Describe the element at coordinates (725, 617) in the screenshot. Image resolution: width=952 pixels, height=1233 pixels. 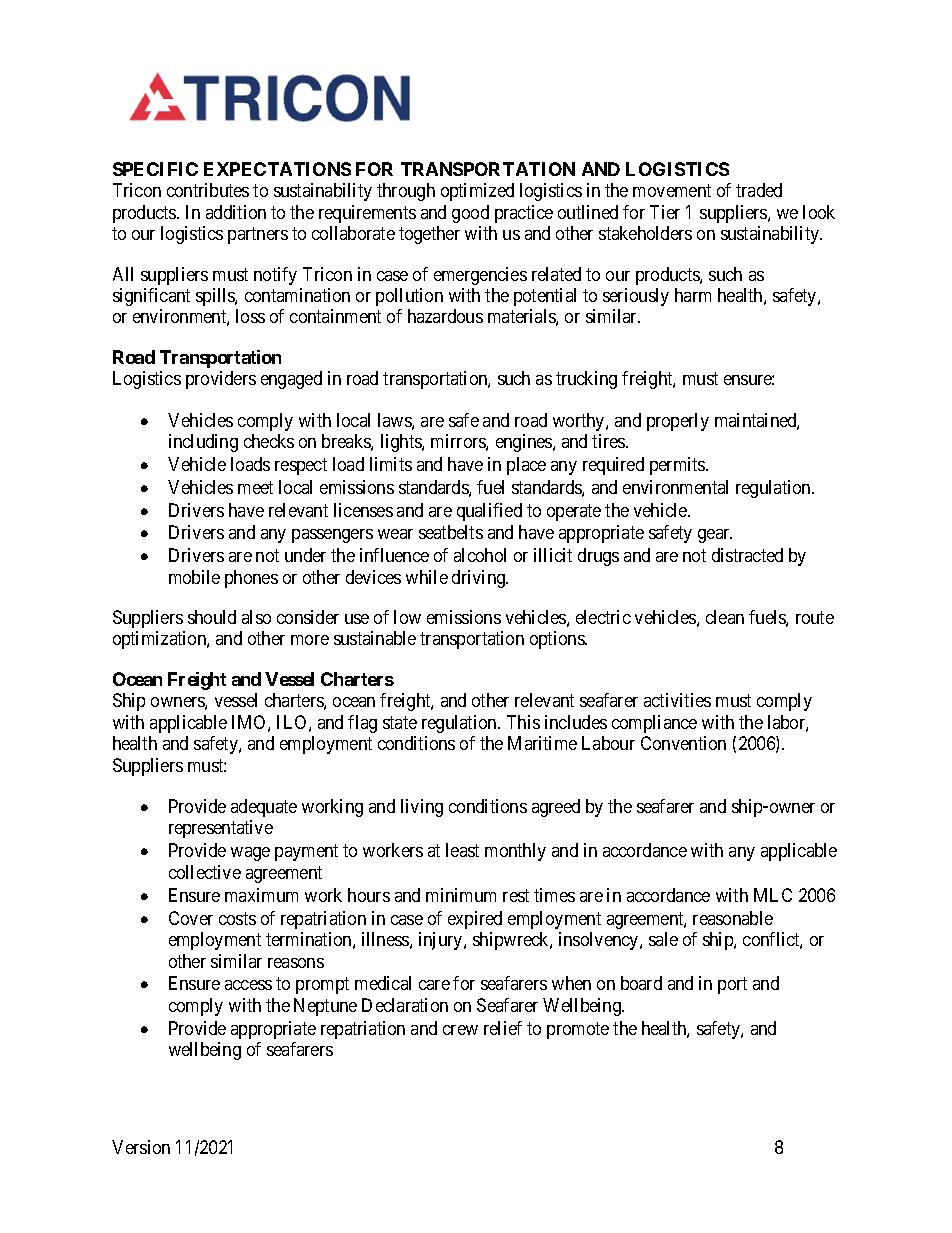
I see `clean` at that location.
